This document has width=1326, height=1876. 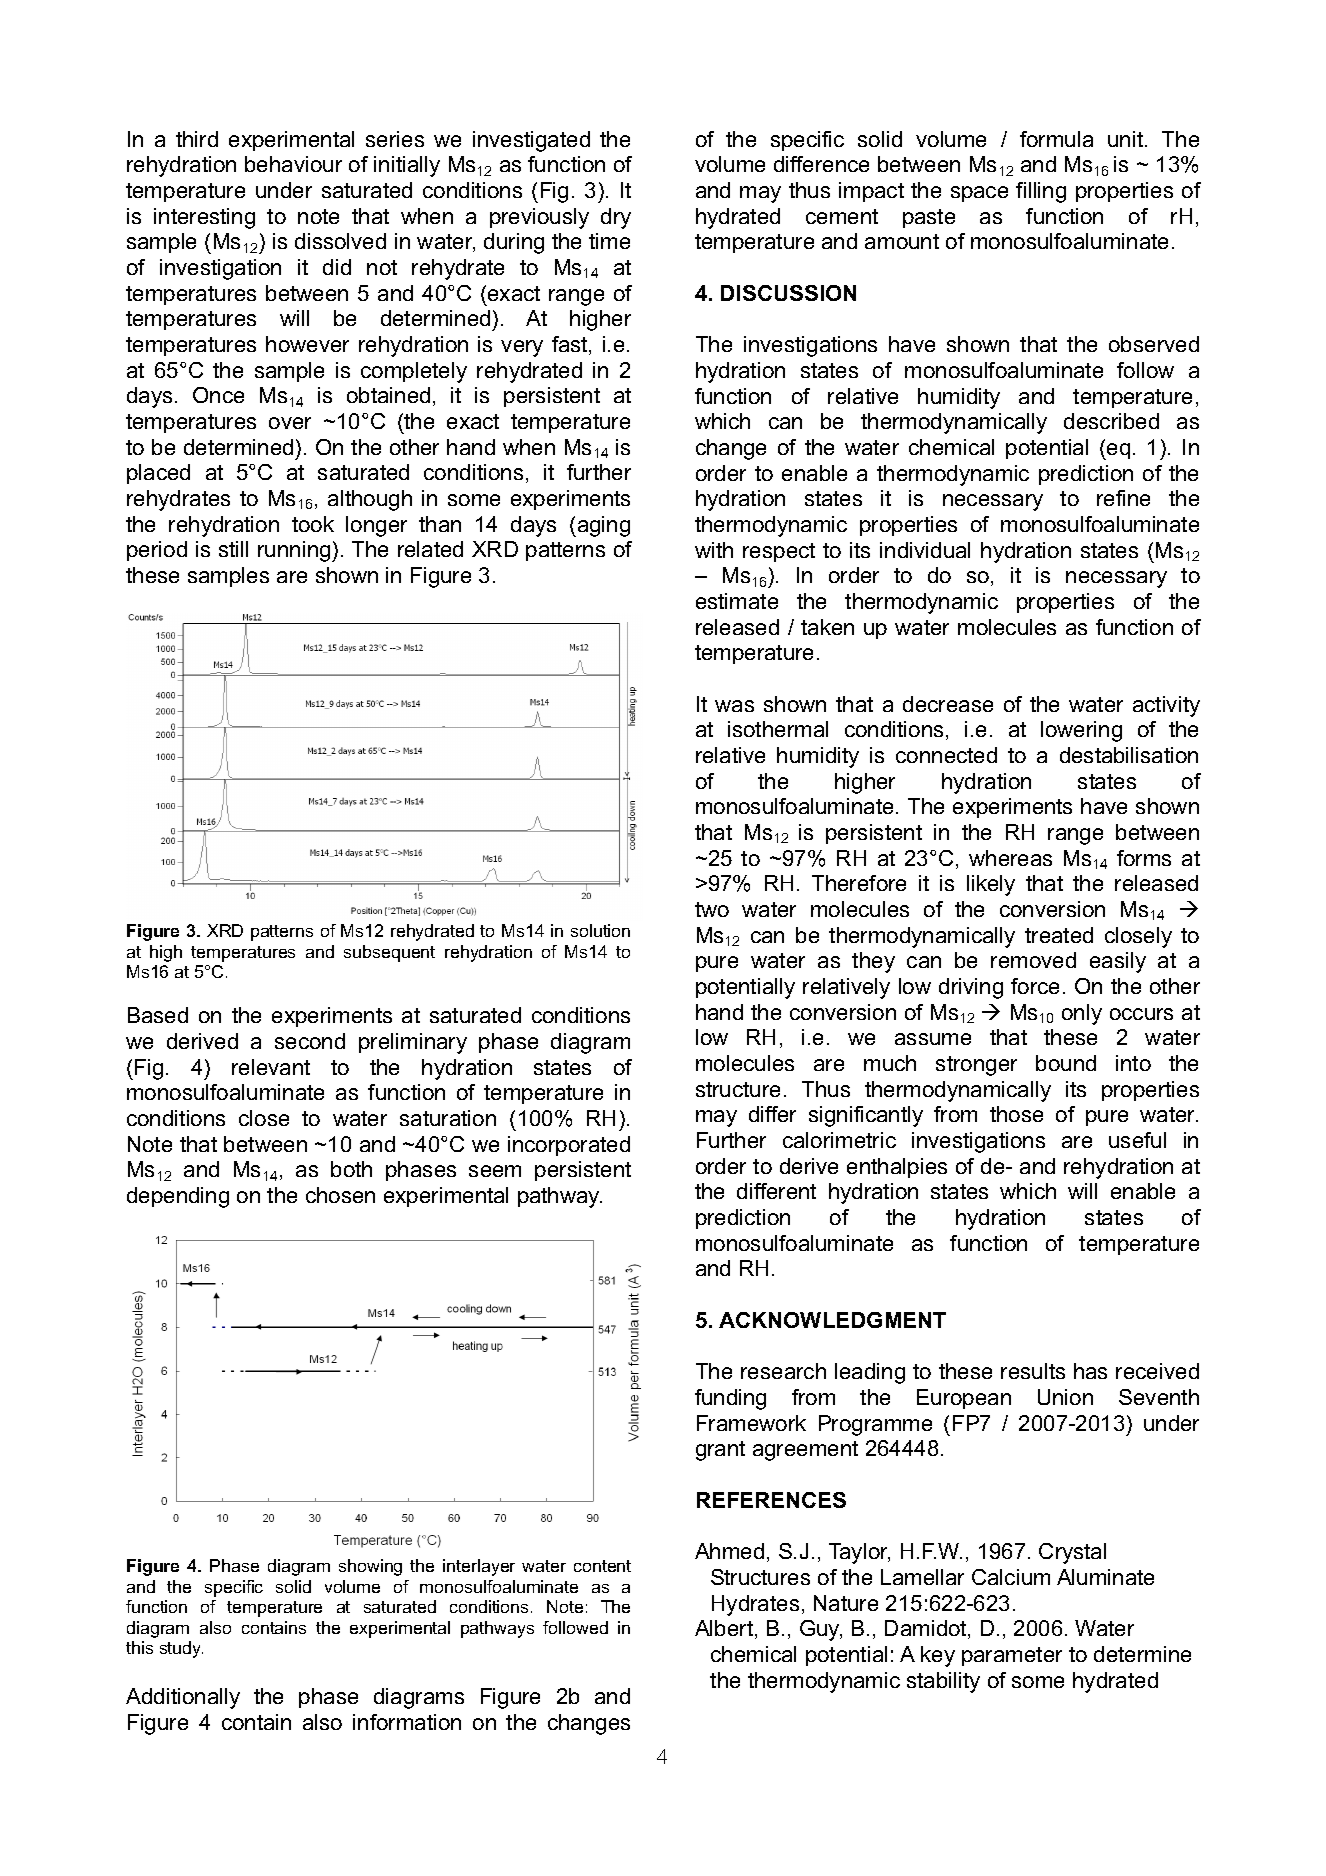 I want to click on depending, so click(x=178, y=1197).
